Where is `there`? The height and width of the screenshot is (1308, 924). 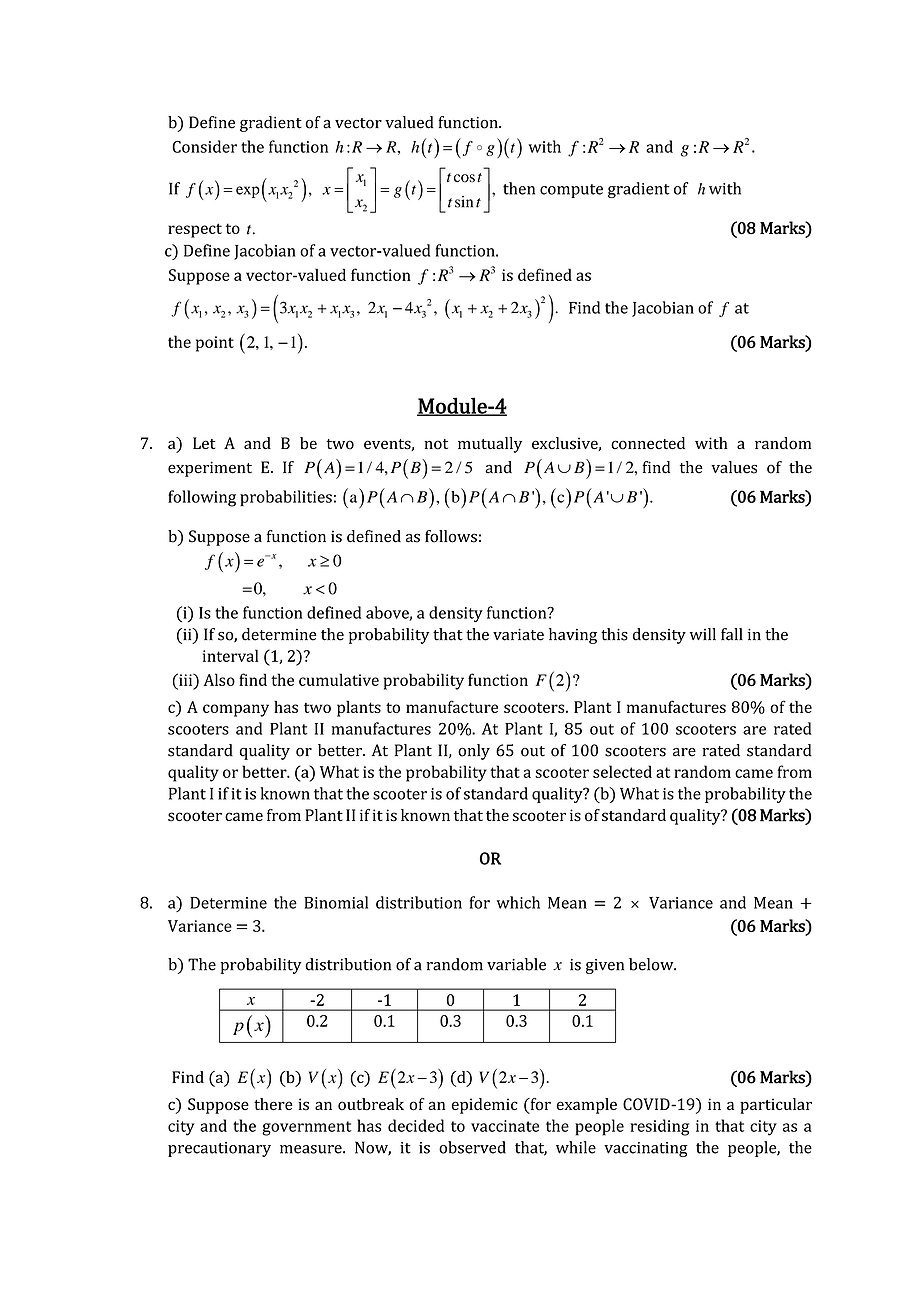 there is located at coordinates (273, 1104).
